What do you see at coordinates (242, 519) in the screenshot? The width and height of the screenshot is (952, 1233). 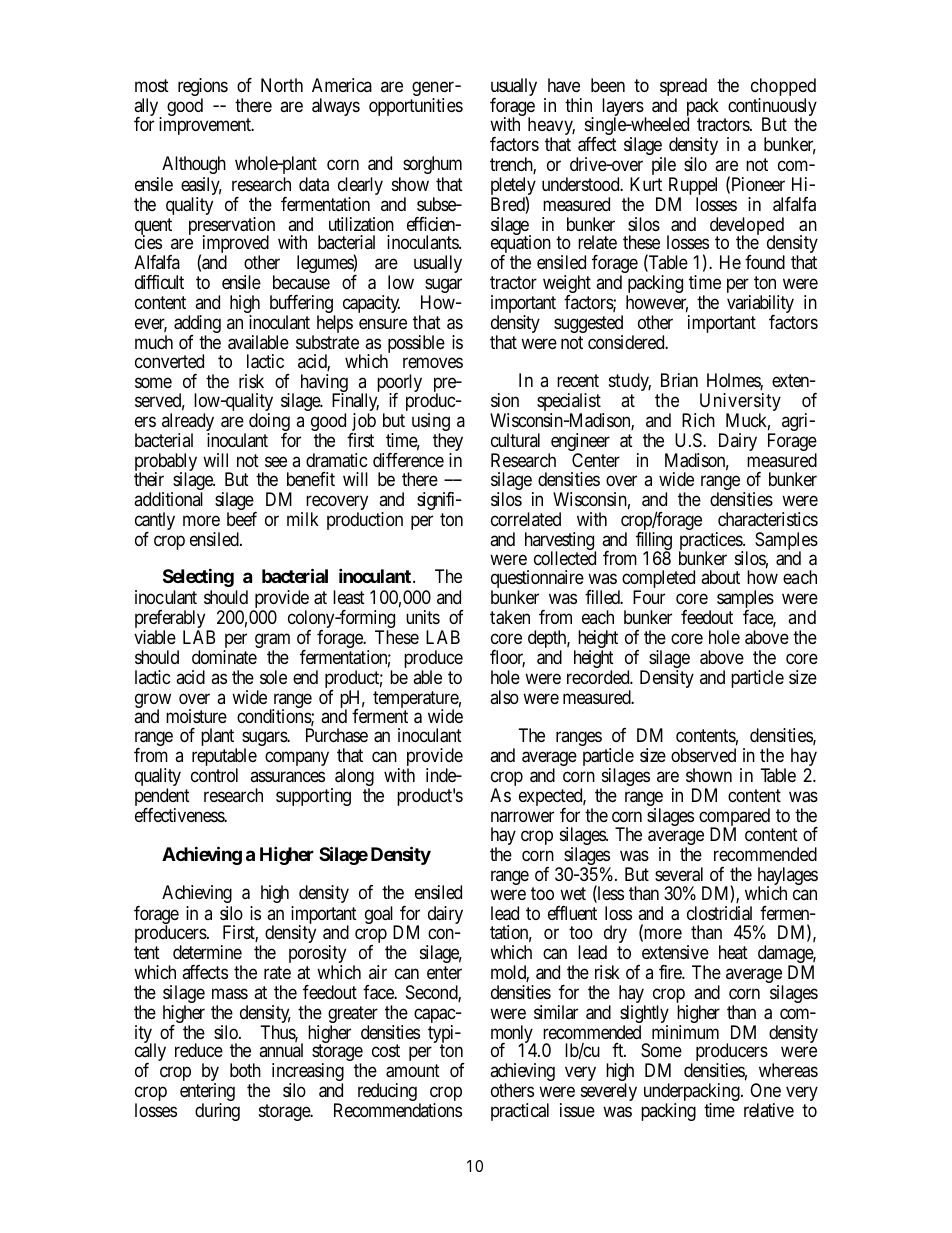 I see `beef` at bounding box center [242, 519].
